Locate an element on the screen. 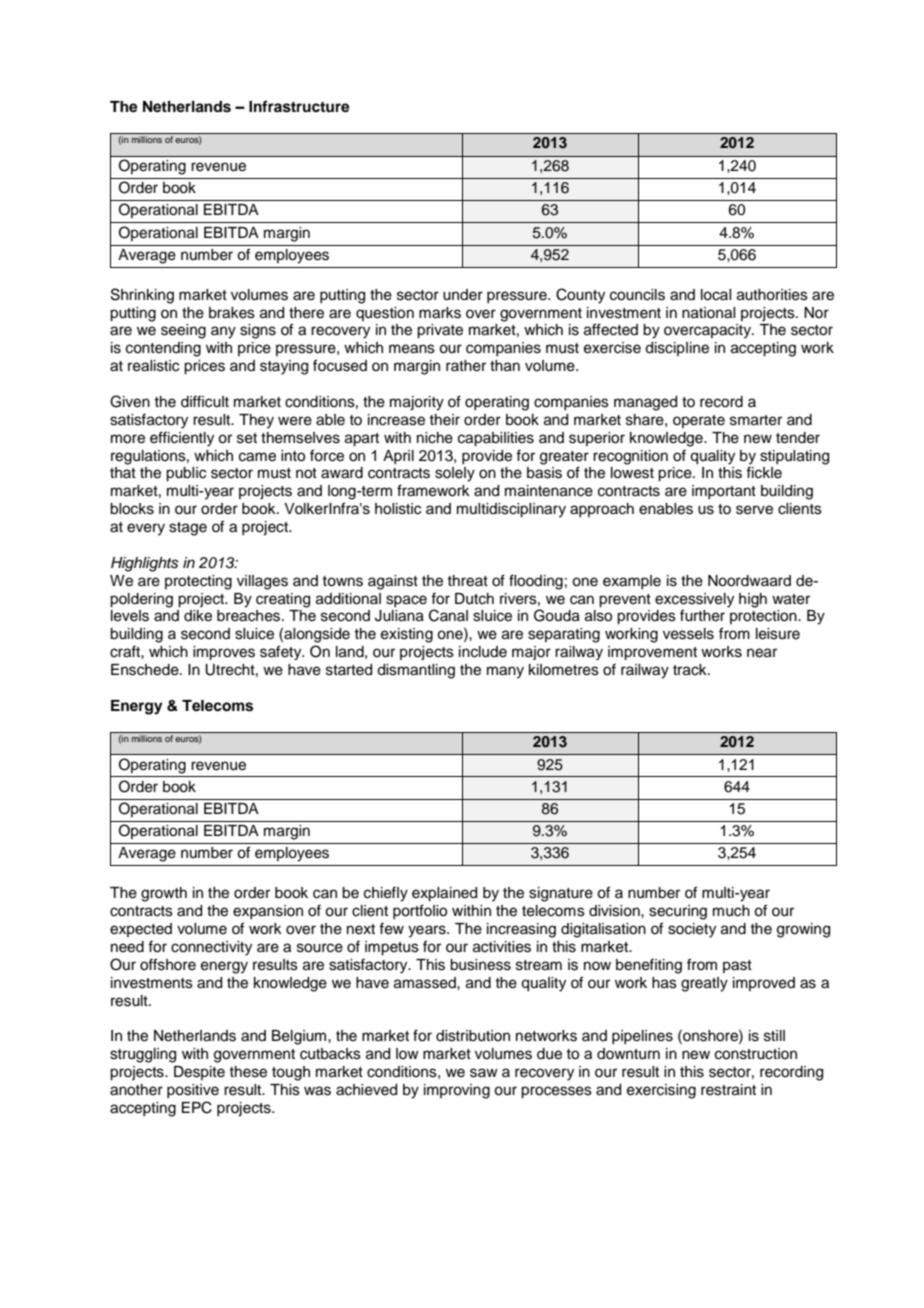 The image size is (924, 1308). seeing is located at coordinates (183, 331).
